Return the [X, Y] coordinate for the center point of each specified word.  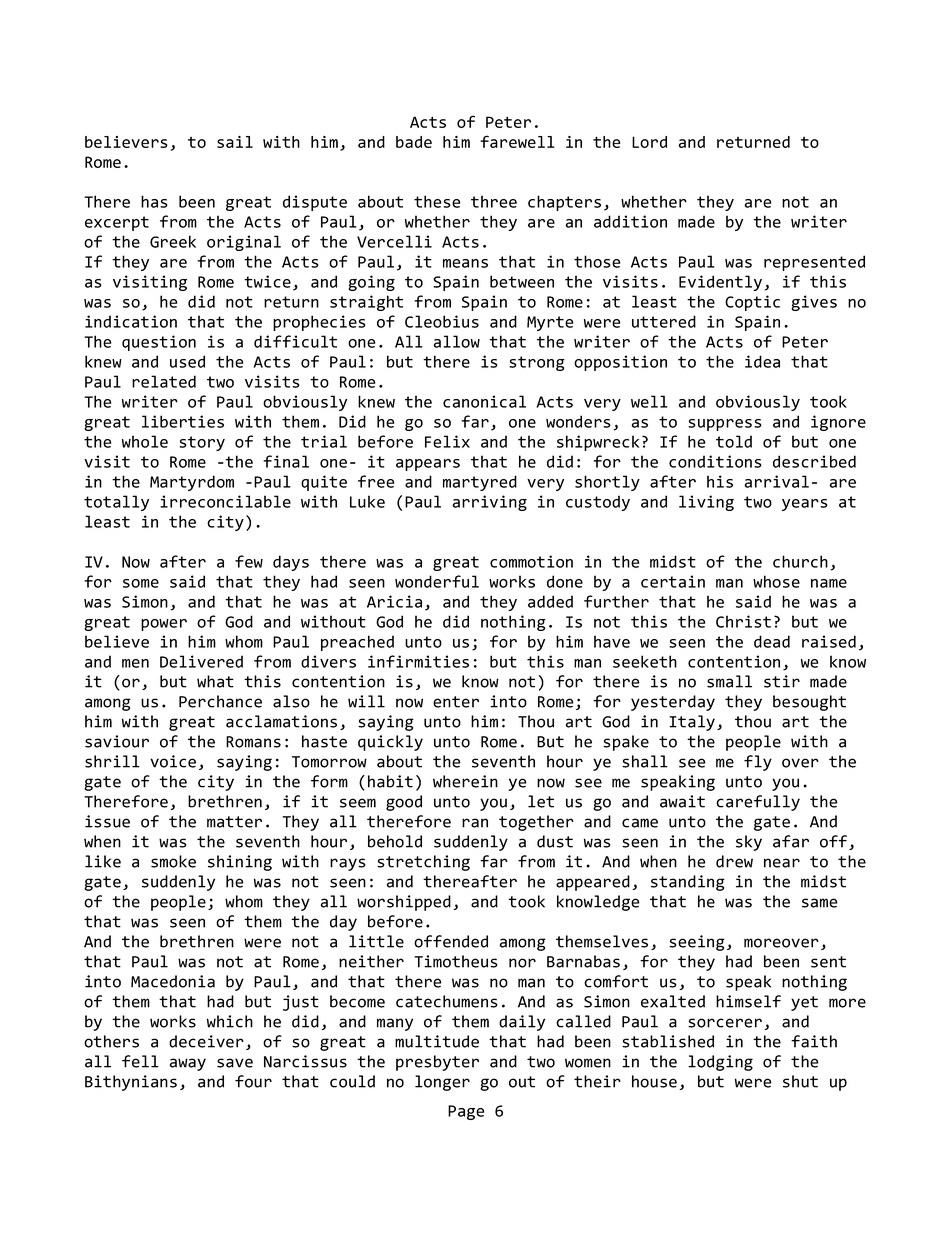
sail [235, 142]
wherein [465, 781]
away [188, 1064]
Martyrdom [192, 483]
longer [442, 1083]
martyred [480, 483]
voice [173, 761]
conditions [715, 461]
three [494, 201]
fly [758, 763]
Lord [649, 142]
